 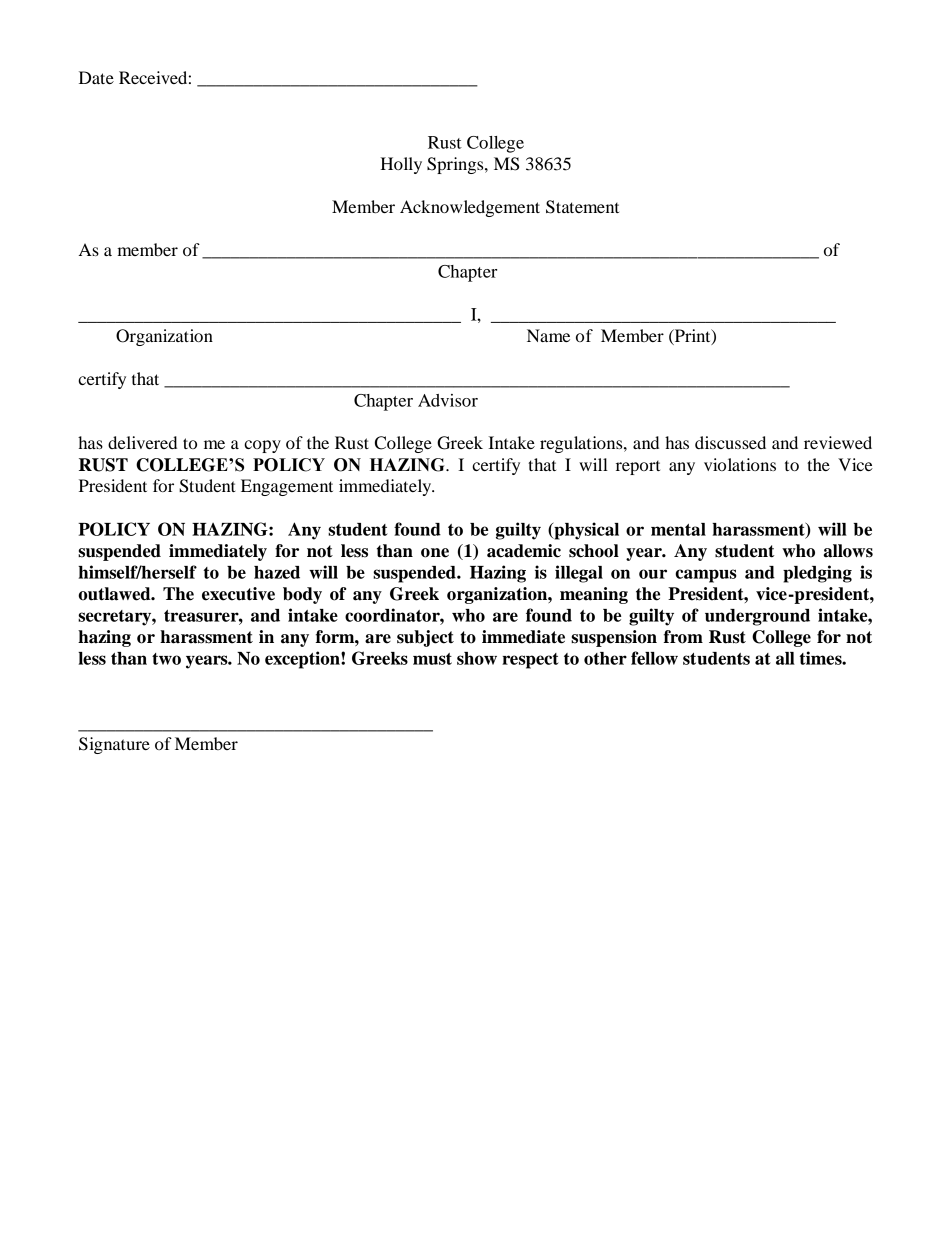 What do you see at coordinates (582, 207) in the screenshot?
I see `Statement` at bounding box center [582, 207].
